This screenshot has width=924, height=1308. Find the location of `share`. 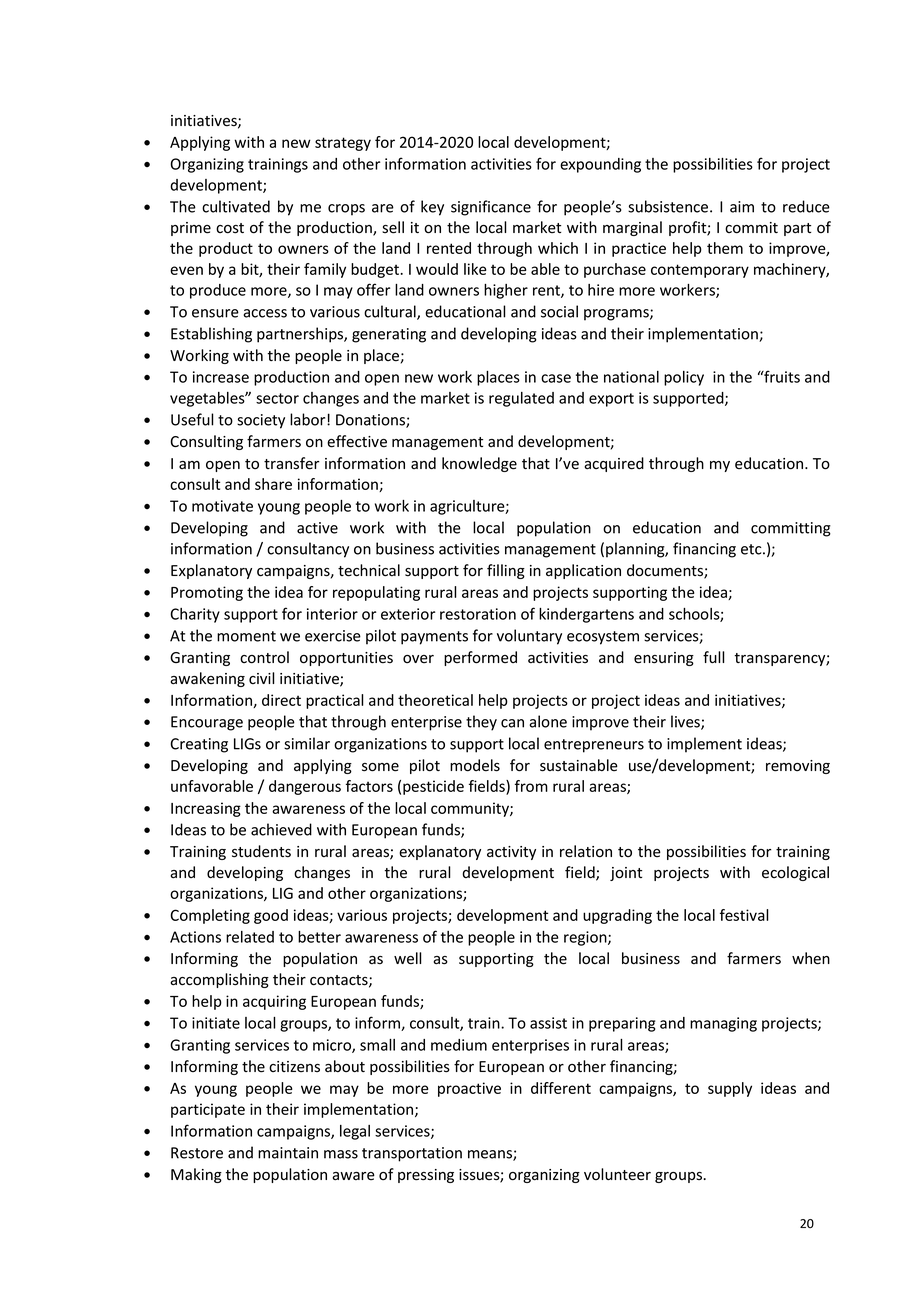

share is located at coordinates (273, 484).
